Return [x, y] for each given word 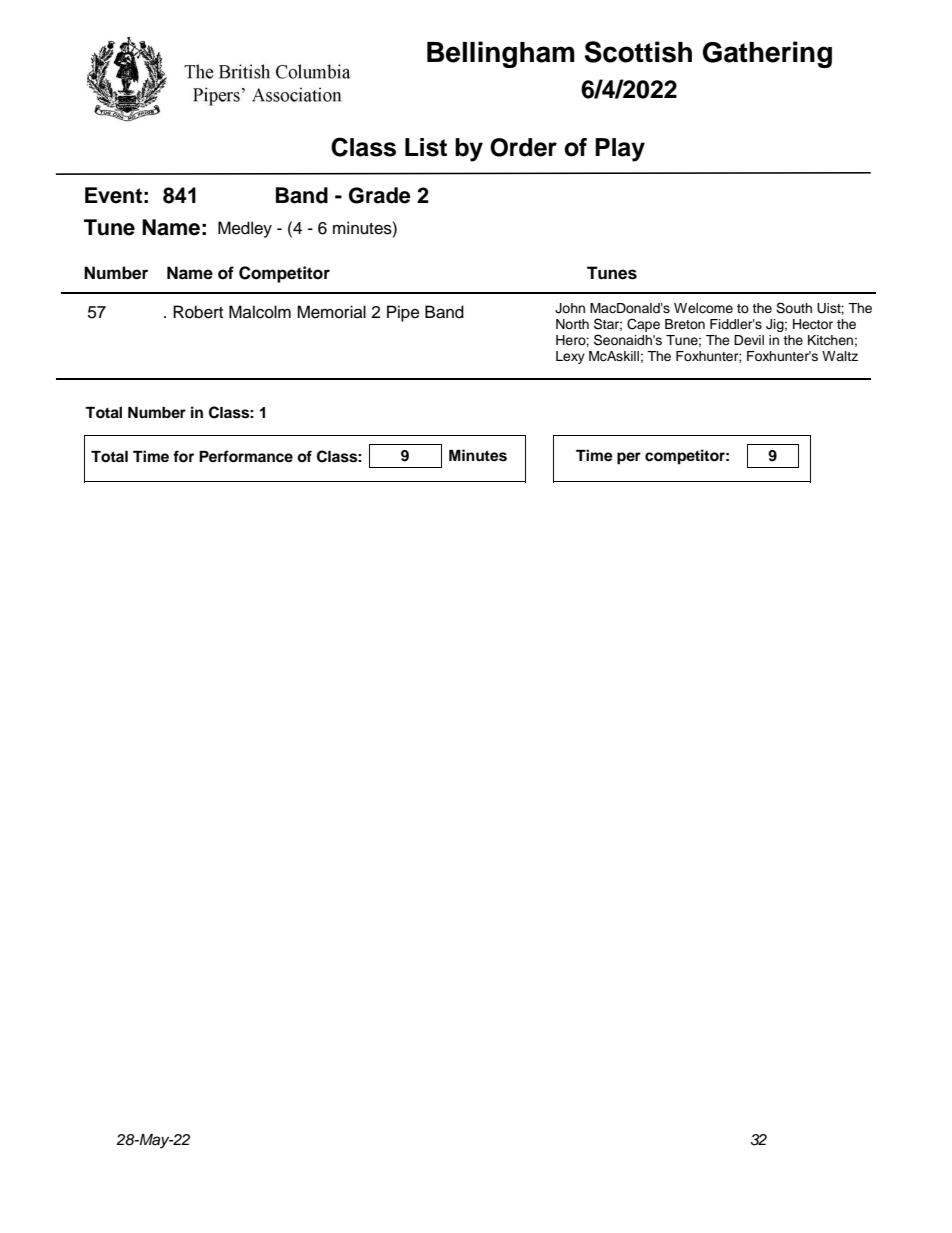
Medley [245, 229]
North [572, 324]
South [794, 308]
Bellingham [501, 54]
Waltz [840, 356]
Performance [246, 456]
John [570, 308]
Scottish [638, 52]
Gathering [767, 54]
